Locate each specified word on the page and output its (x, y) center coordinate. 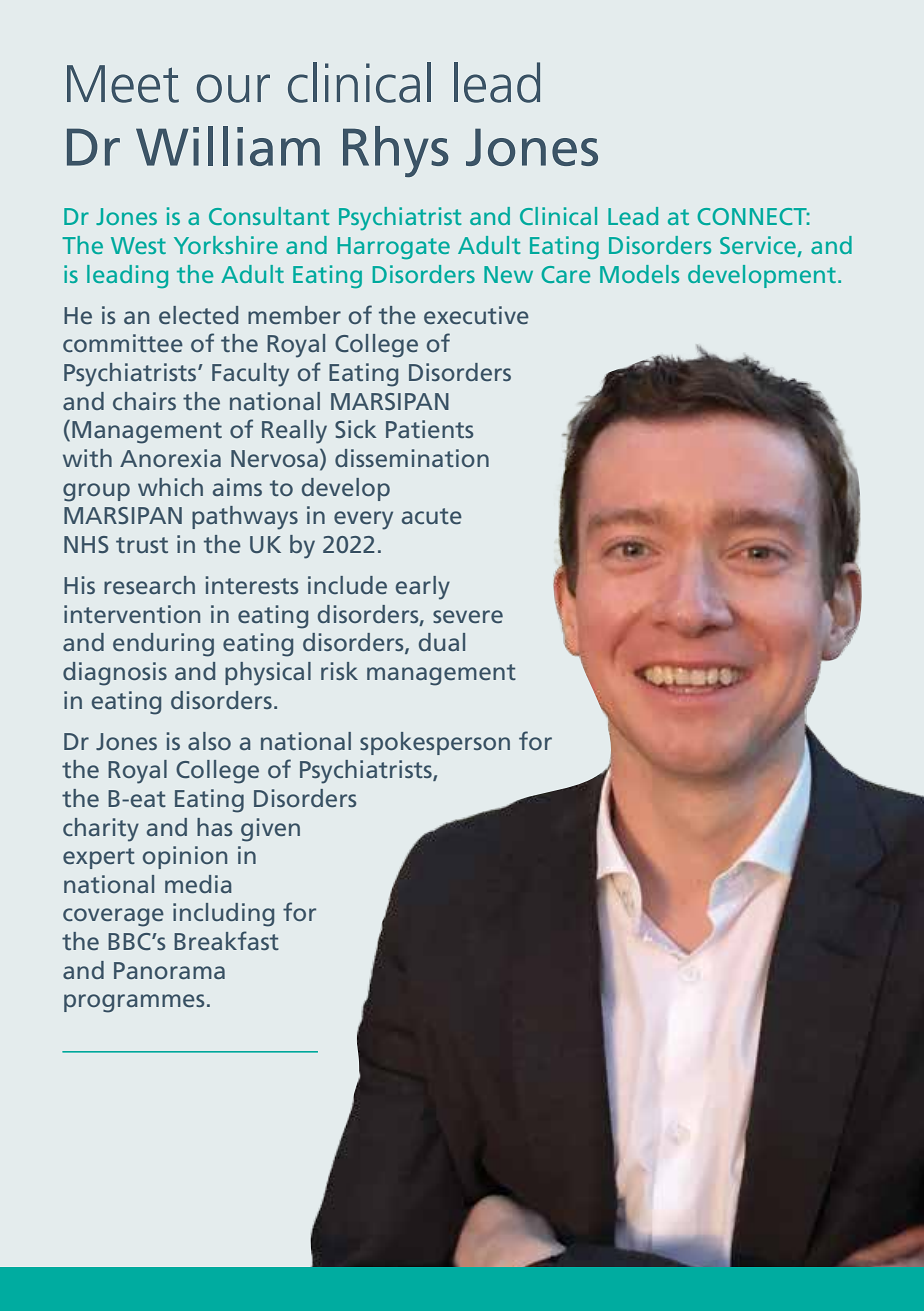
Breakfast (226, 940)
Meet (123, 84)
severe (468, 616)
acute (432, 516)
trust (142, 545)
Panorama (169, 970)
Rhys (396, 151)
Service (758, 245)
